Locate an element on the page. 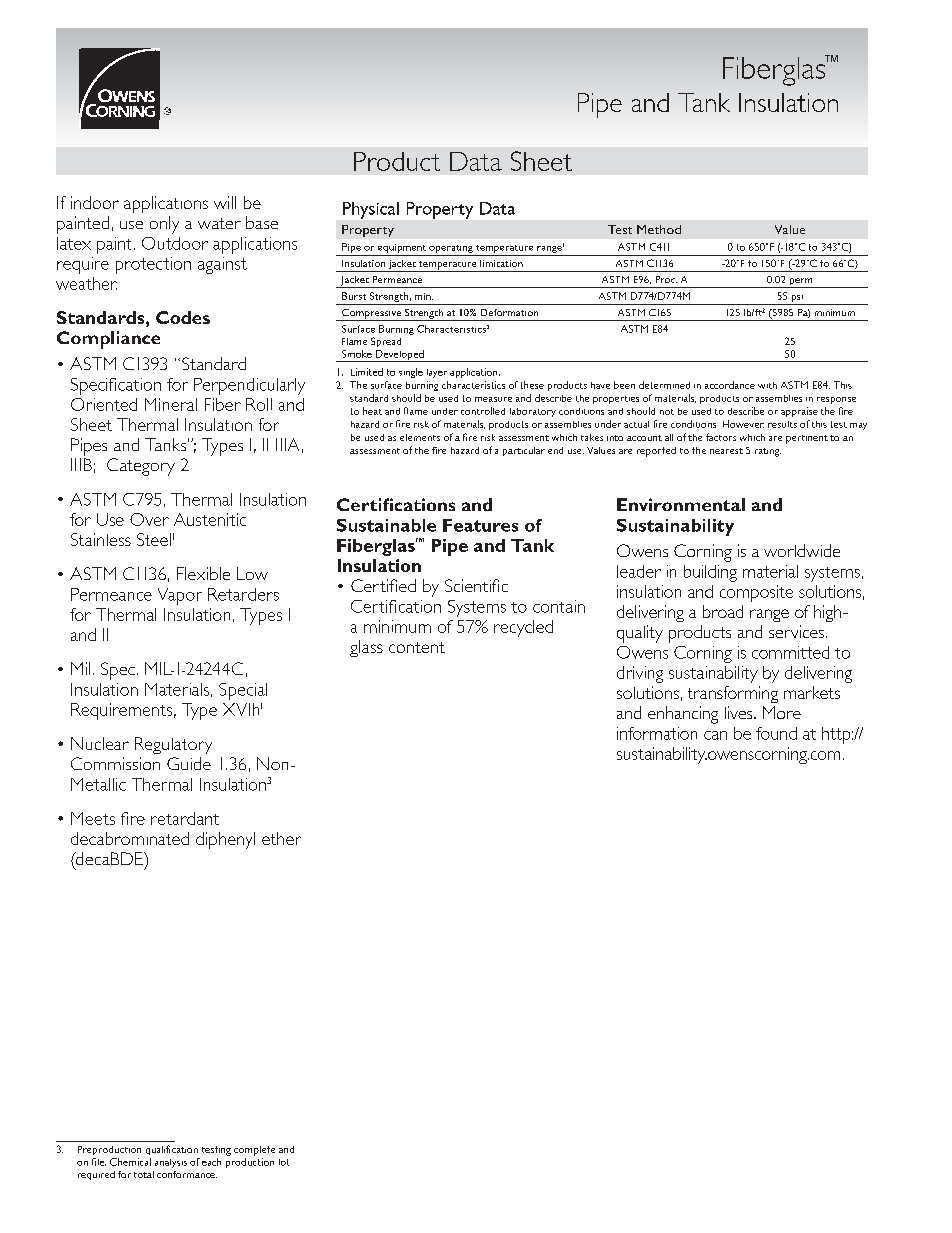 This document has width=952, height=1233. diphenyl is located at coordinates (225, 840).
